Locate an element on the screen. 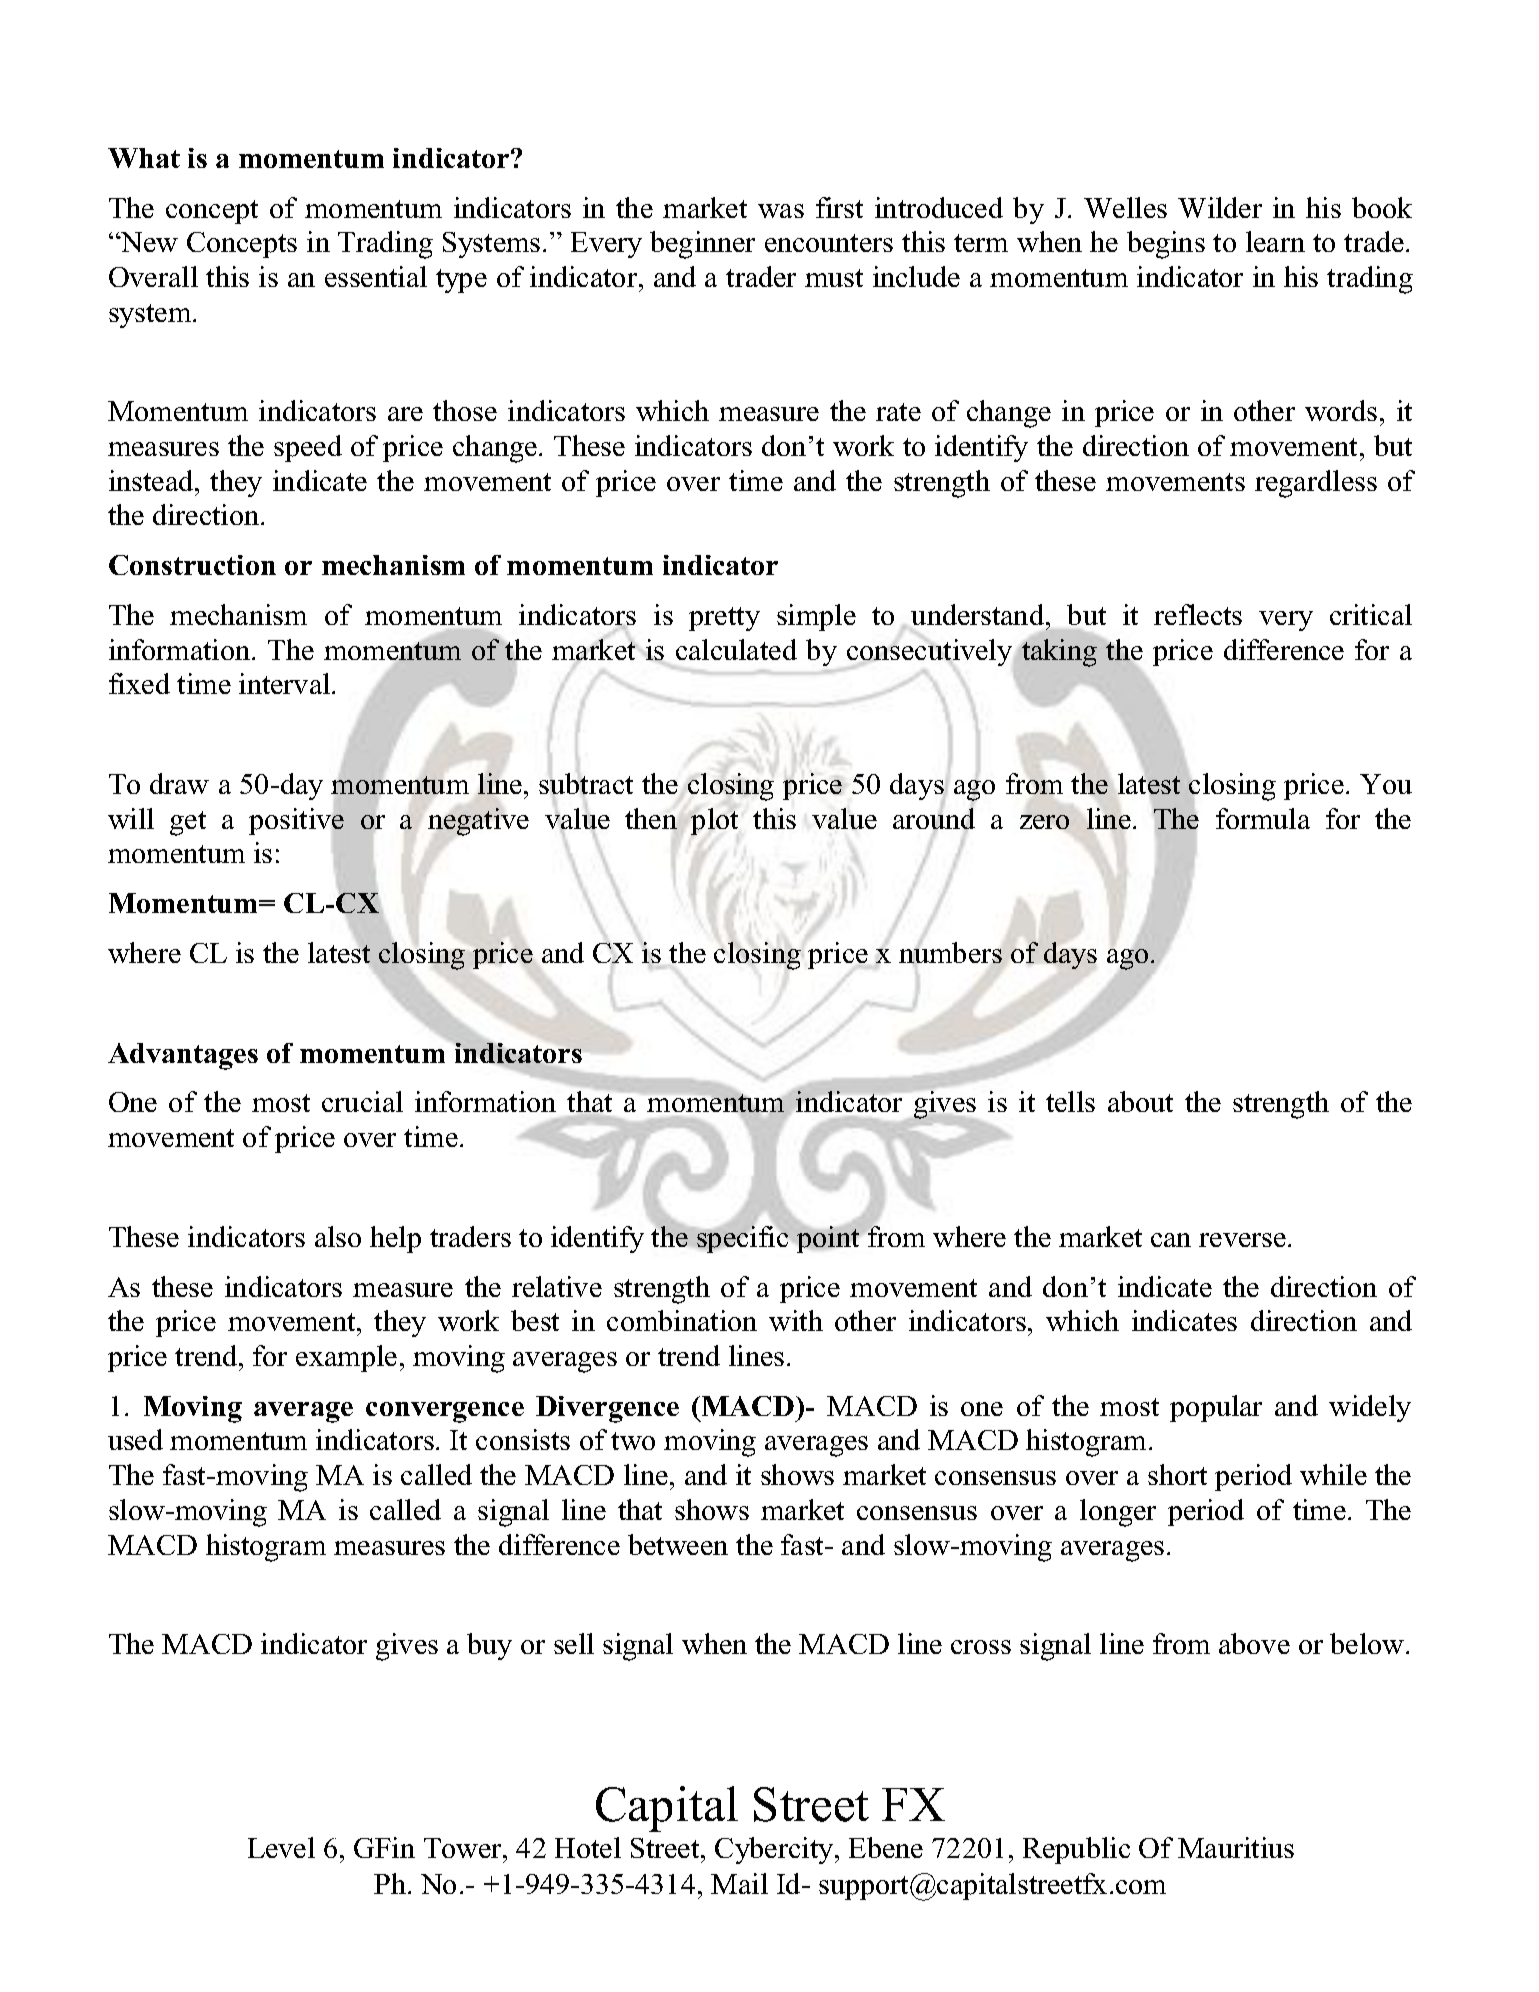 The image size is (1539, 1992). Wilder is located at coordinates (1220, 207).
